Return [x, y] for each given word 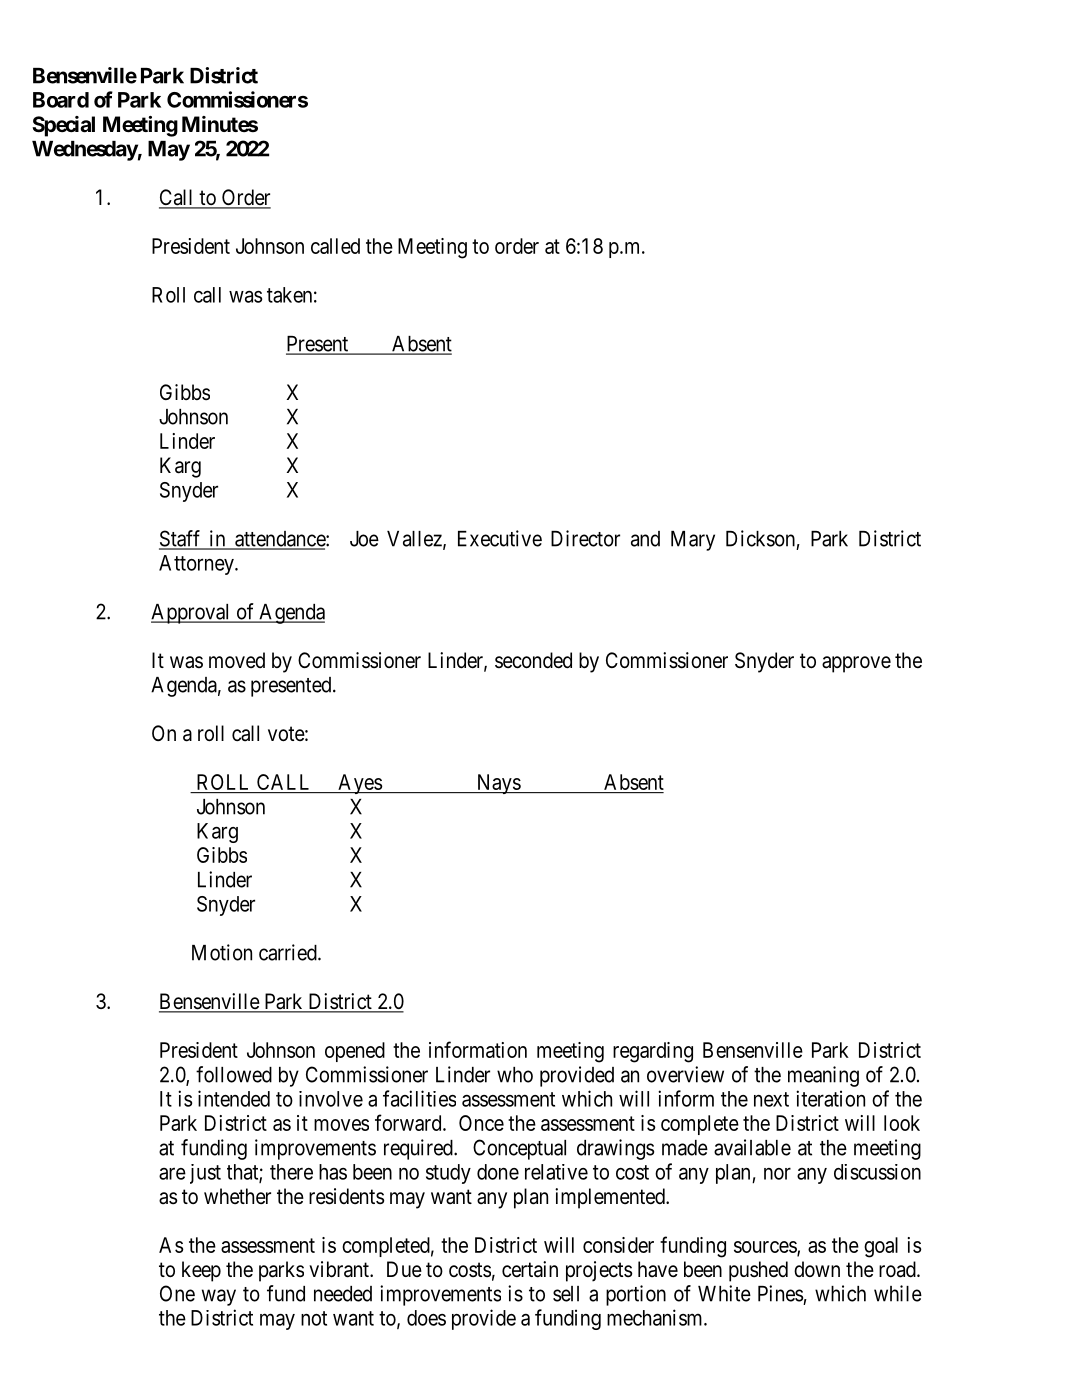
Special [63, 126]
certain [530, 1269]
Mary [693, 541]
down [817, 1269]
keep [201, 1271]
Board [61, 100]
